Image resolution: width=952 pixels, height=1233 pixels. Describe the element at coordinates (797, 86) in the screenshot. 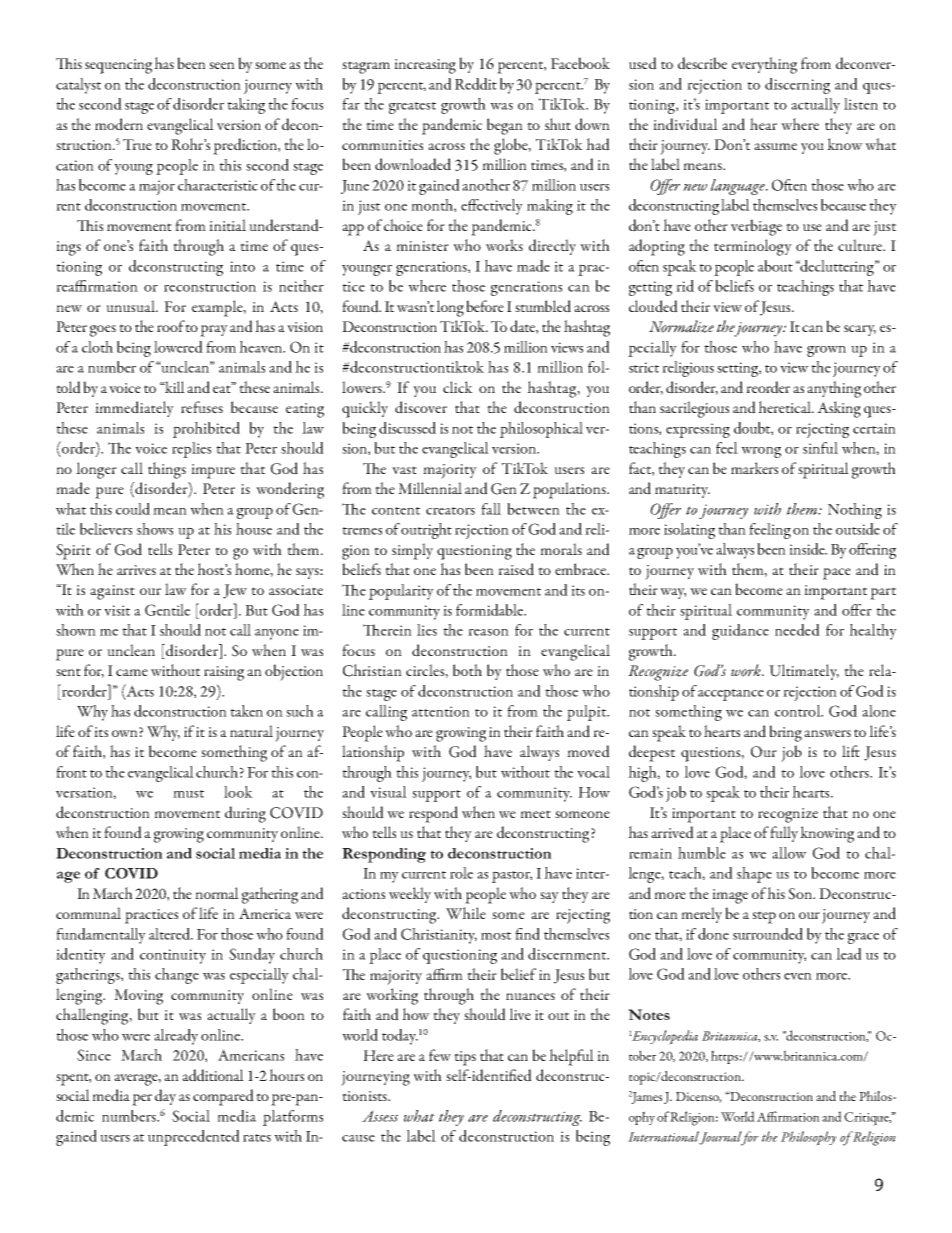

I see `discerning` at that location.
